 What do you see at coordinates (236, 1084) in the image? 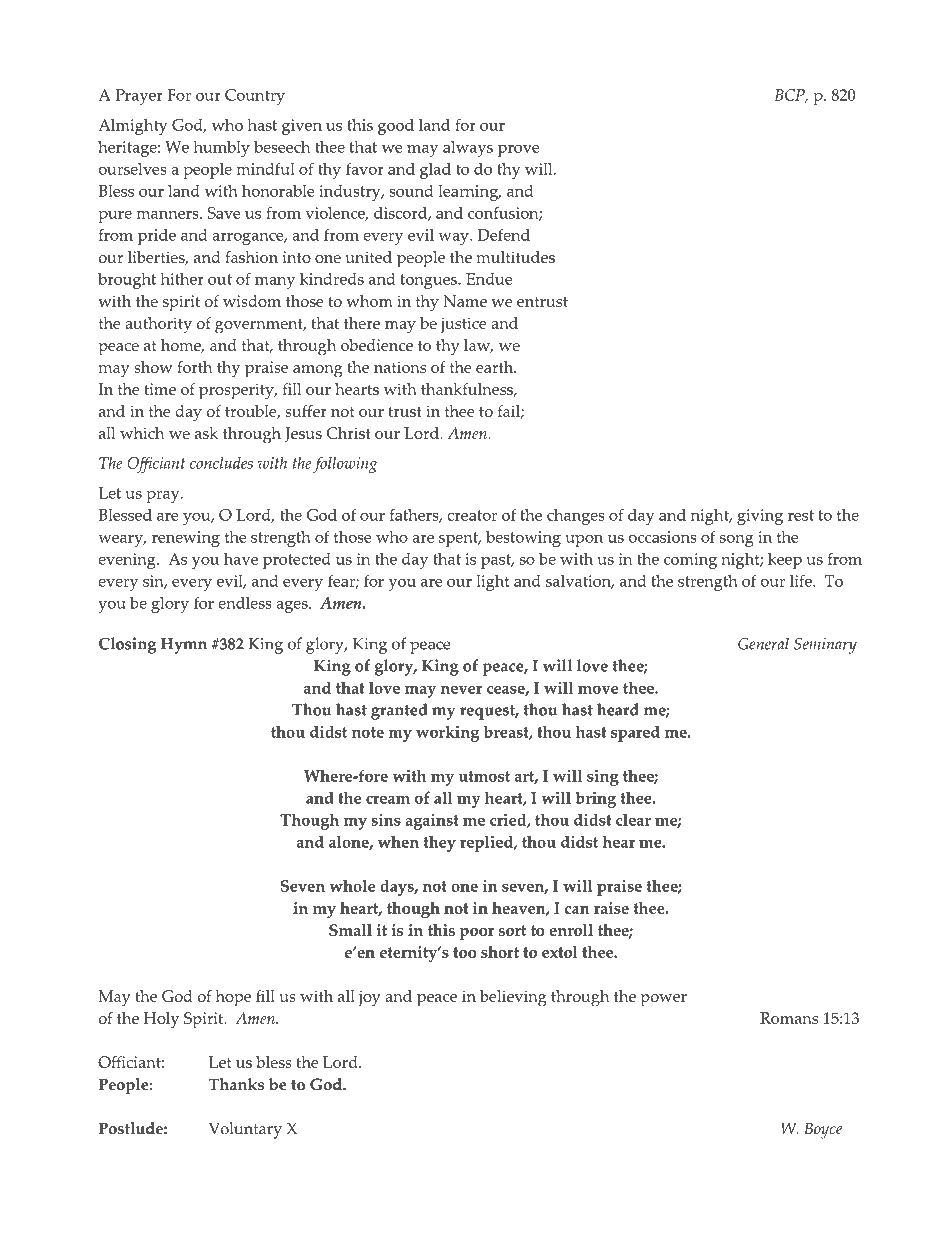
I see `Thanks` at bounding box center [236, 1084].
